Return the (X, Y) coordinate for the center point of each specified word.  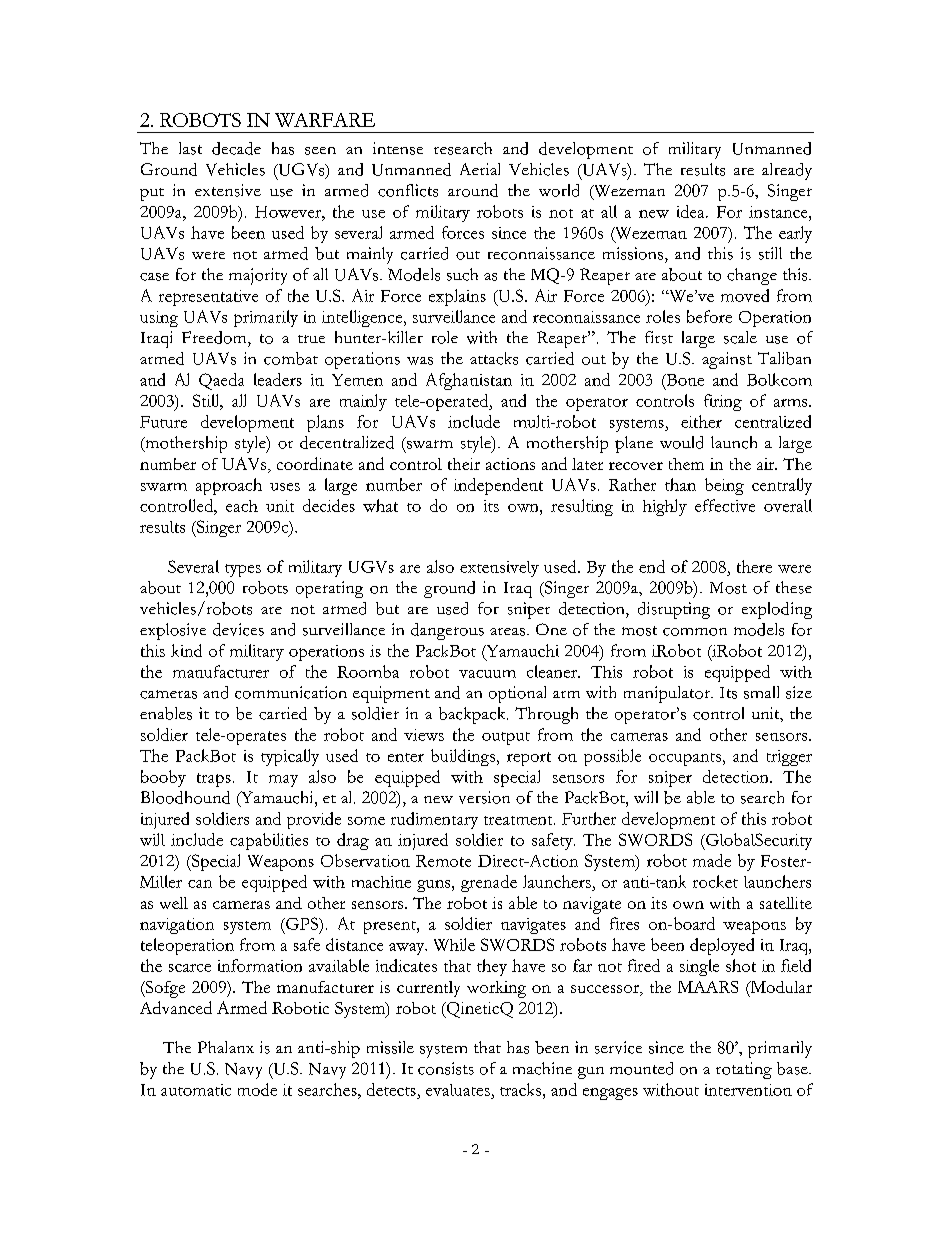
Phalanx (226, 1047)
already (787, 171)
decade (236, 148)
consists (446, 1068)
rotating (744, 1070)
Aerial (480, 169)
